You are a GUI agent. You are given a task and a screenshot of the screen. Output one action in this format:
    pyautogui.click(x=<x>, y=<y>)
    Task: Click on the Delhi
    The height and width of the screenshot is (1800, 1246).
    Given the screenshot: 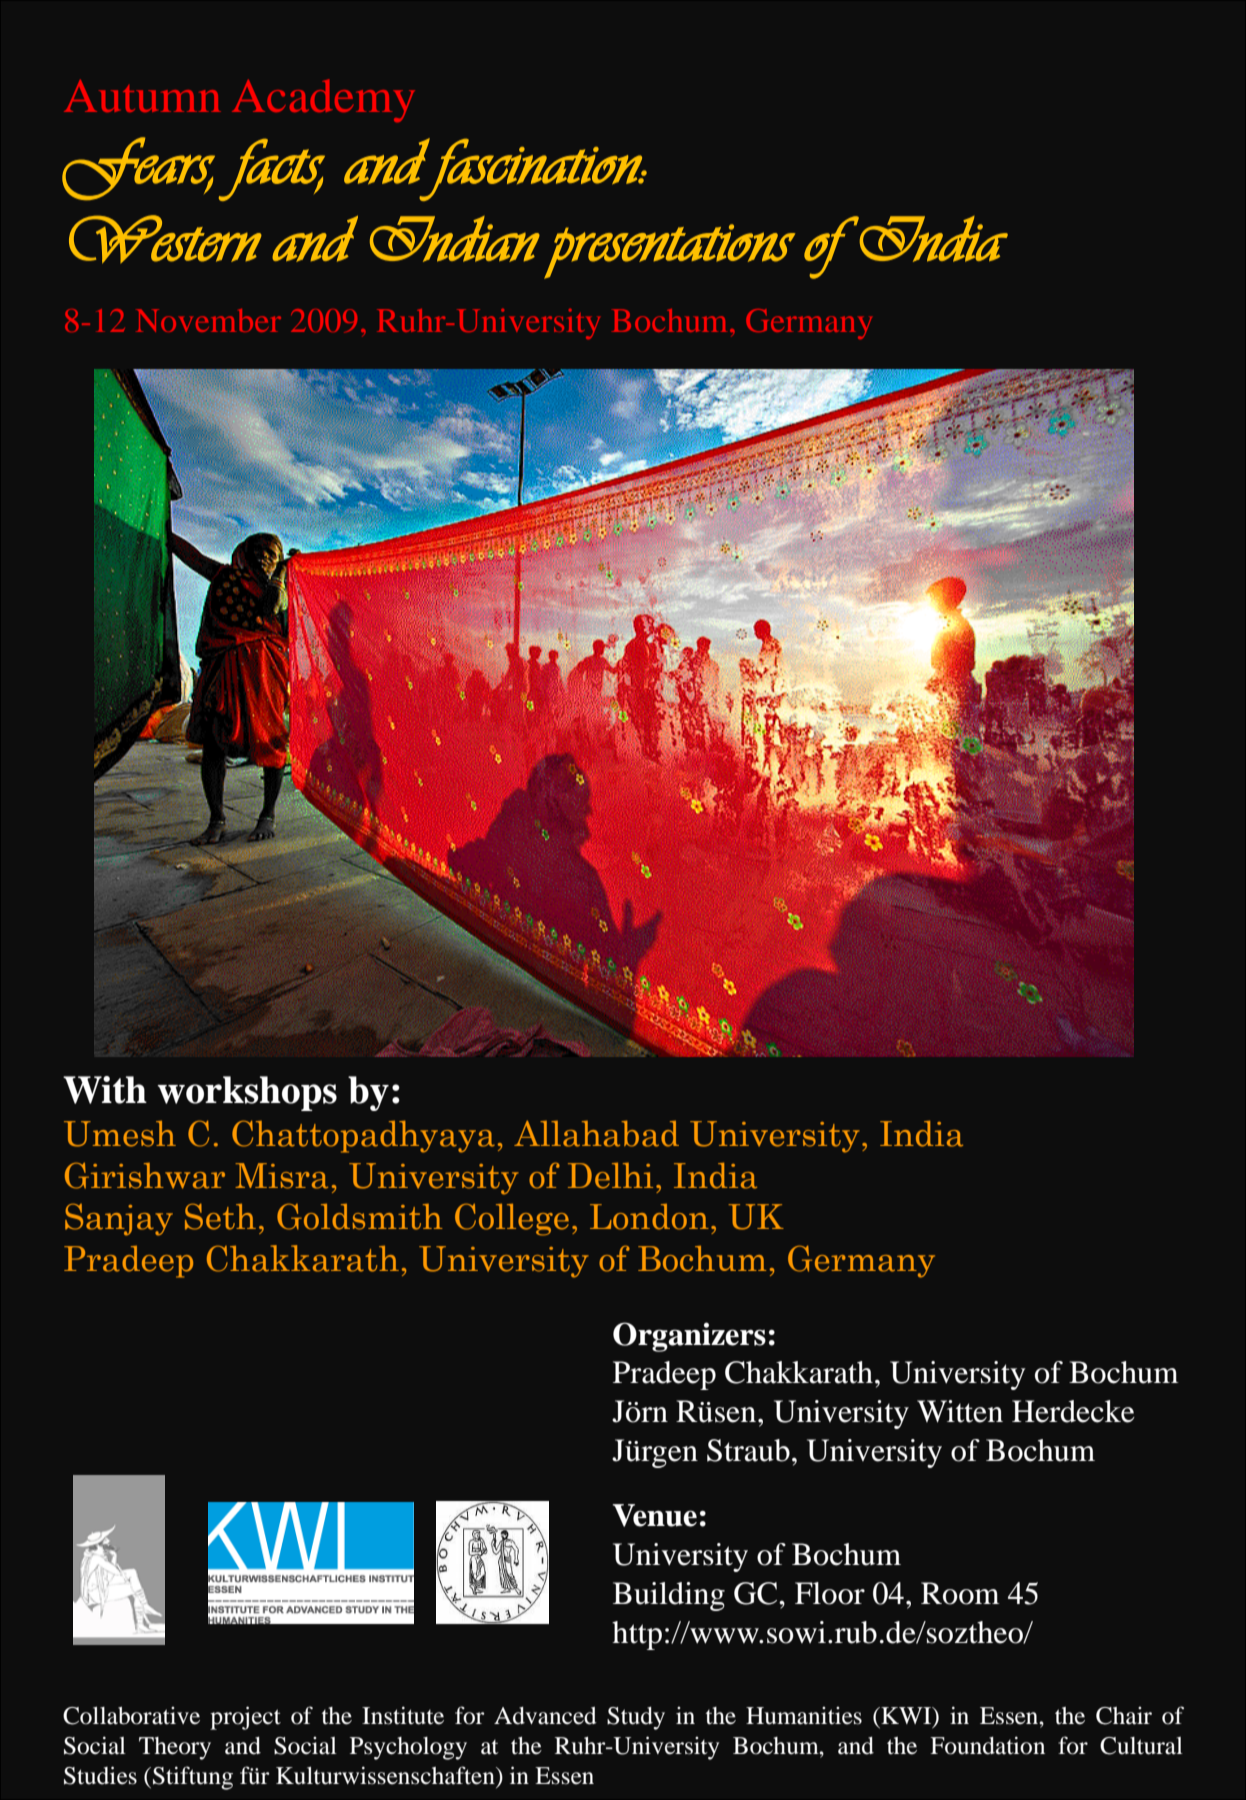 What is the action you would take?
    pyautogui.click(x=610, y=1176)
